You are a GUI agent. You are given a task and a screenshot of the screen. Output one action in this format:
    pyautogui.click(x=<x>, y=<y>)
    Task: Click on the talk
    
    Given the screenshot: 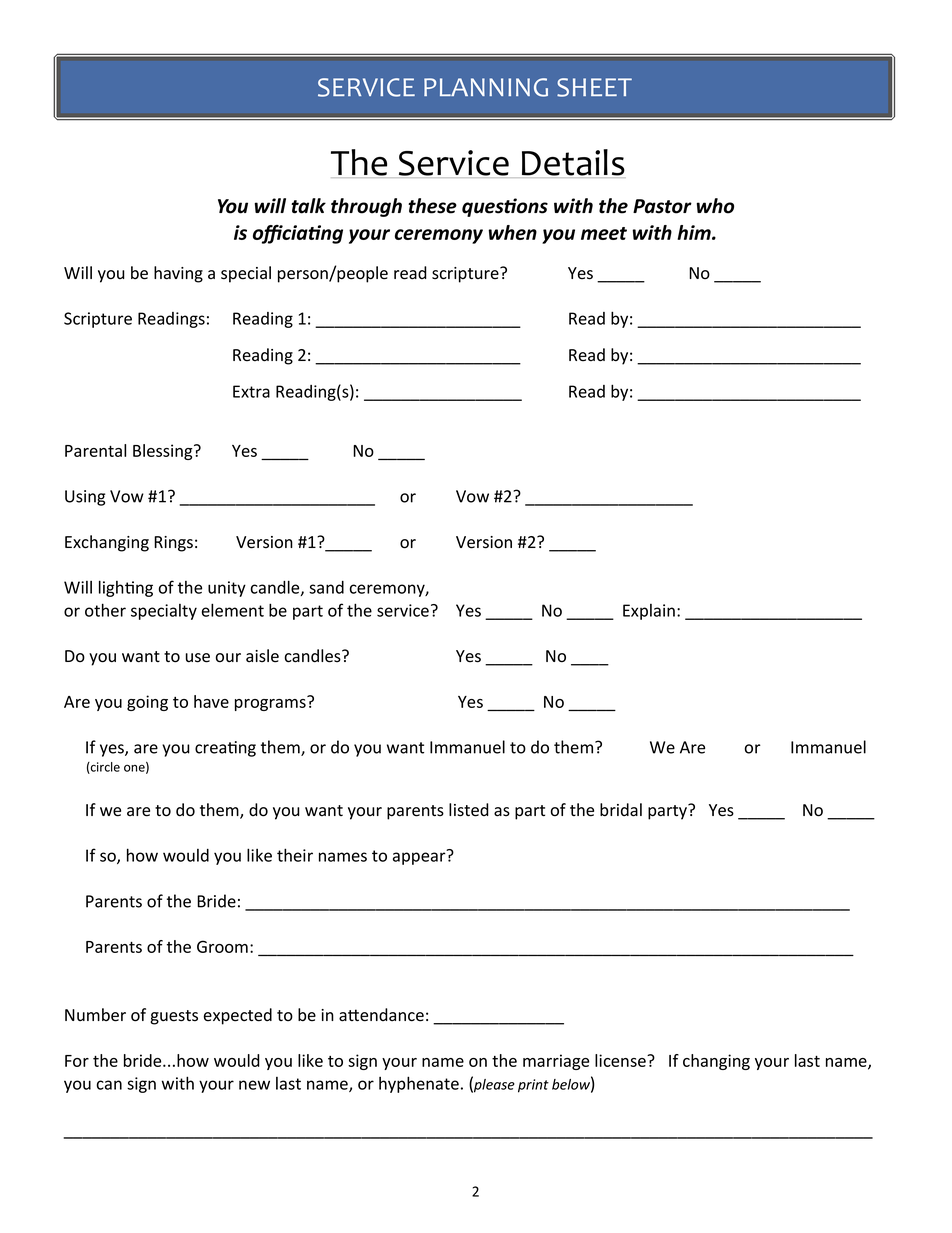 What is the action you would take?
    pyautogui.click(x=308, y=206)
